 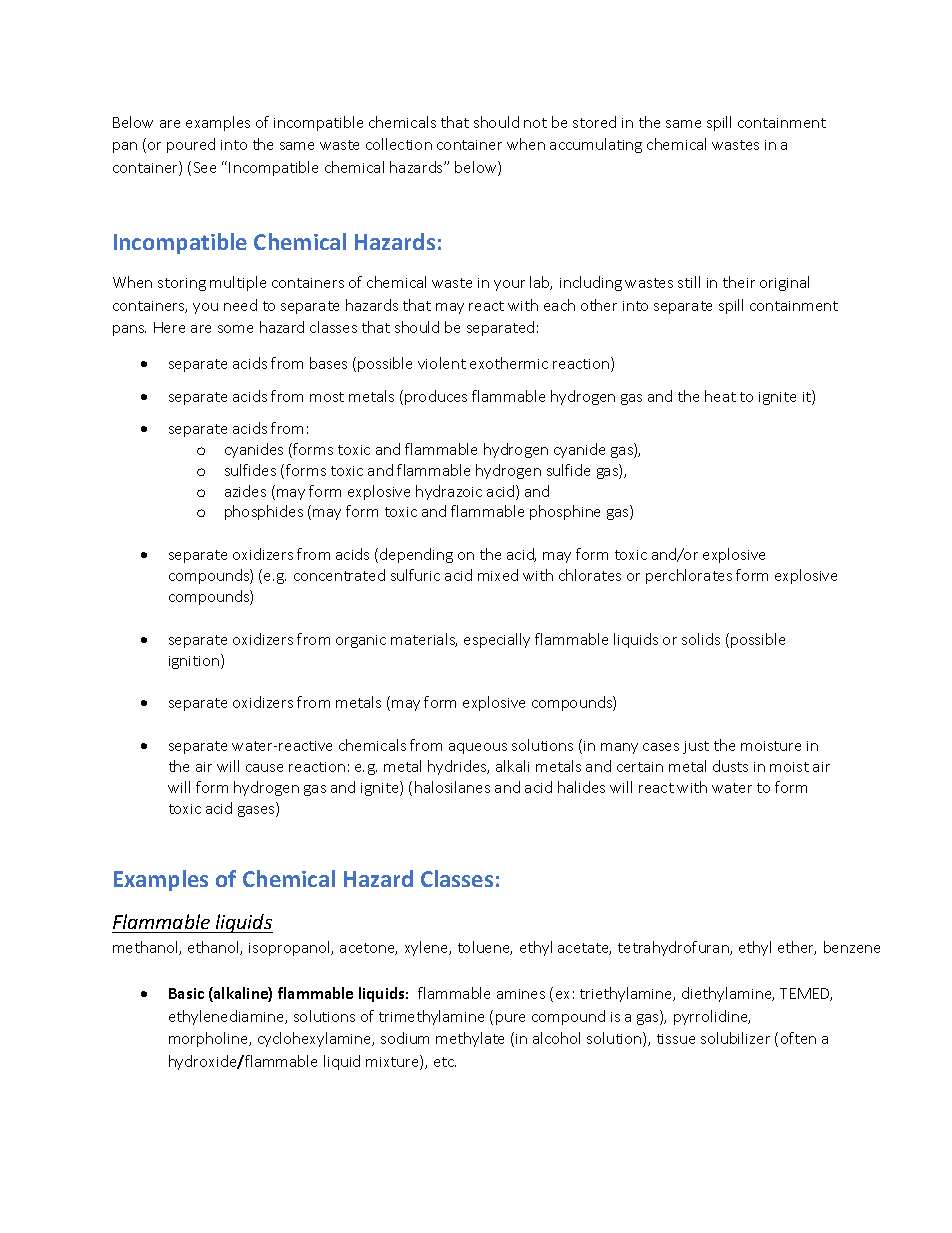 What do you see at coordinates (798, 1038) in the image?
I see `often` at bounding box center [798, 1038].
